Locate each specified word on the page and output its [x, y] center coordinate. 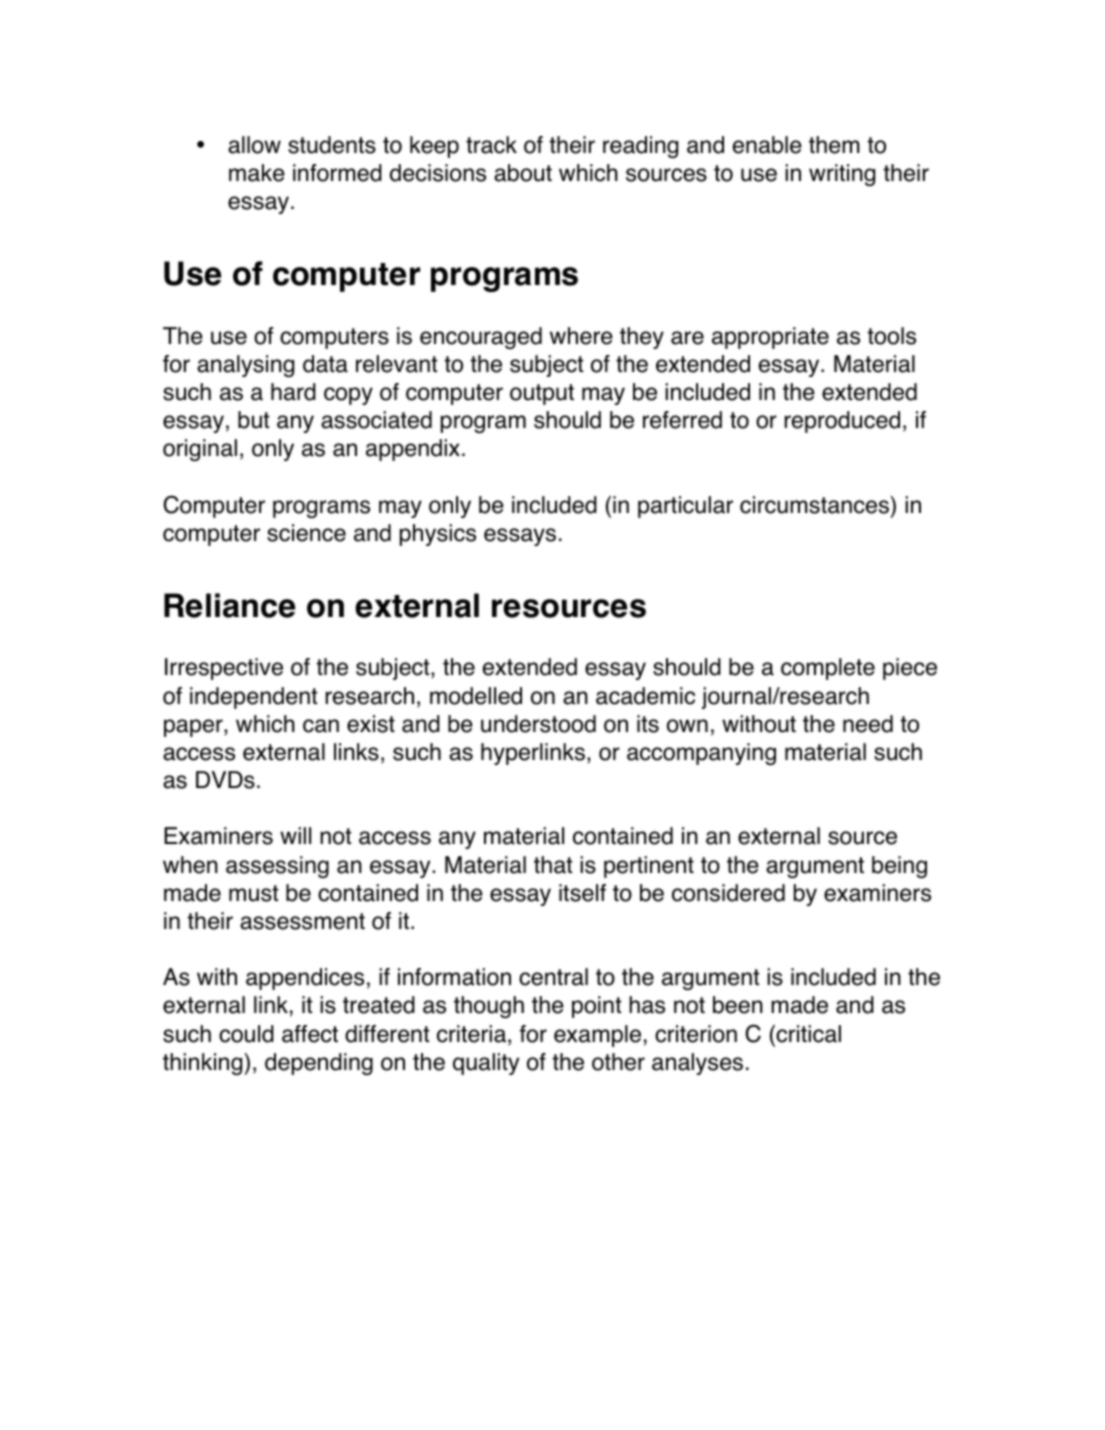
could [246, 1034]
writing [842, 175]
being [899, 867]
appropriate [770, 338]
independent [254, 698]
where [581, 336]
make [257, 173]
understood [538, 724]
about [523, 173]
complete [828, 669]
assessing [277, 867]
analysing [245, 366]
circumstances [814, 505]
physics [438, 535]
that [553, 865]
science [306, 533]
